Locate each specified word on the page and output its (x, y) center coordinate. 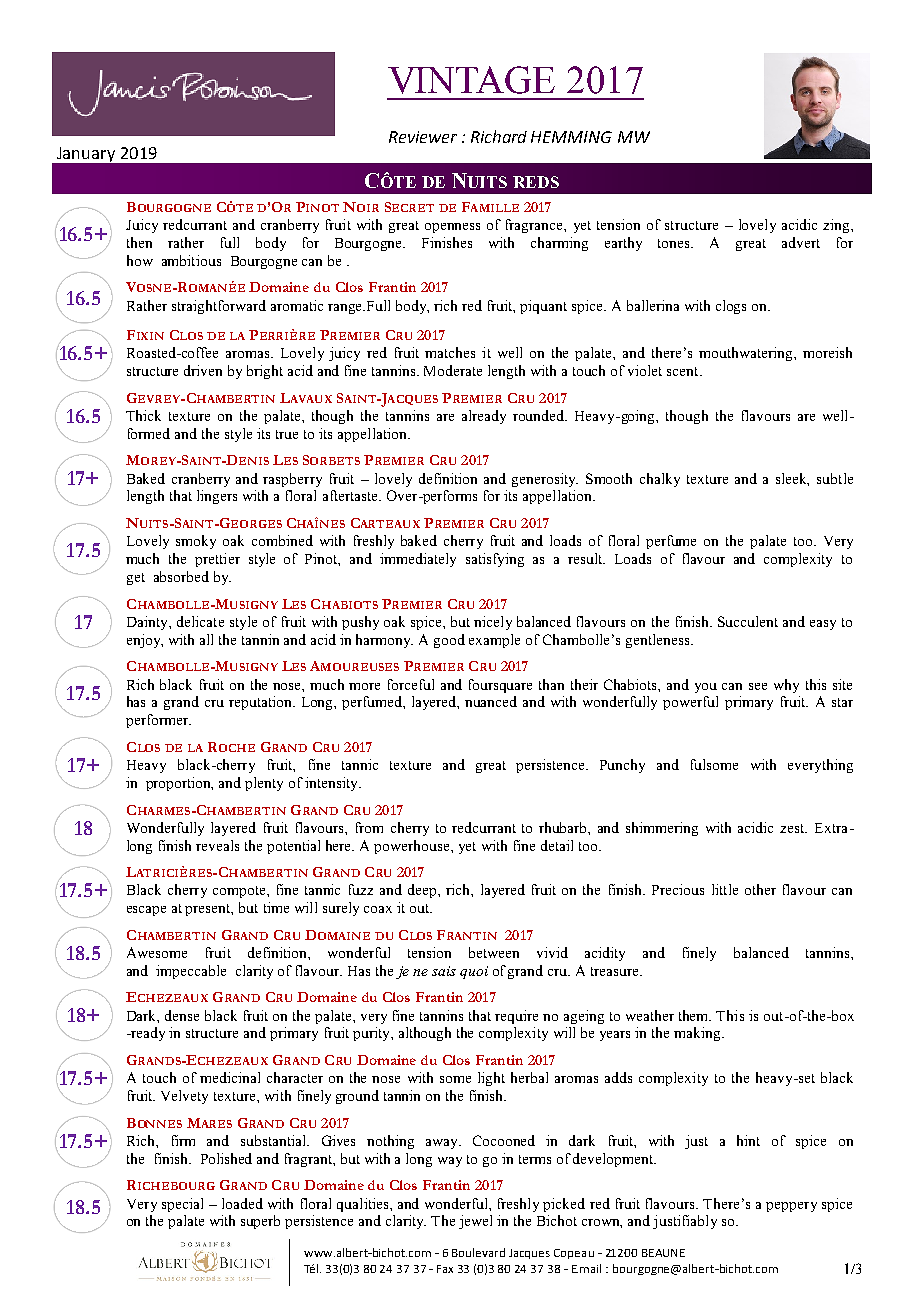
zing (837, 226)
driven (203, 370)
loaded (242, 1203)
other (760, 889)
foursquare (500, 686)
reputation (261, 703)
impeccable (191, 972)
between (494, 952)
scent (684, 371)
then (139, 242)
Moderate (453, 370)
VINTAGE (471, 80)
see (758, 686)
